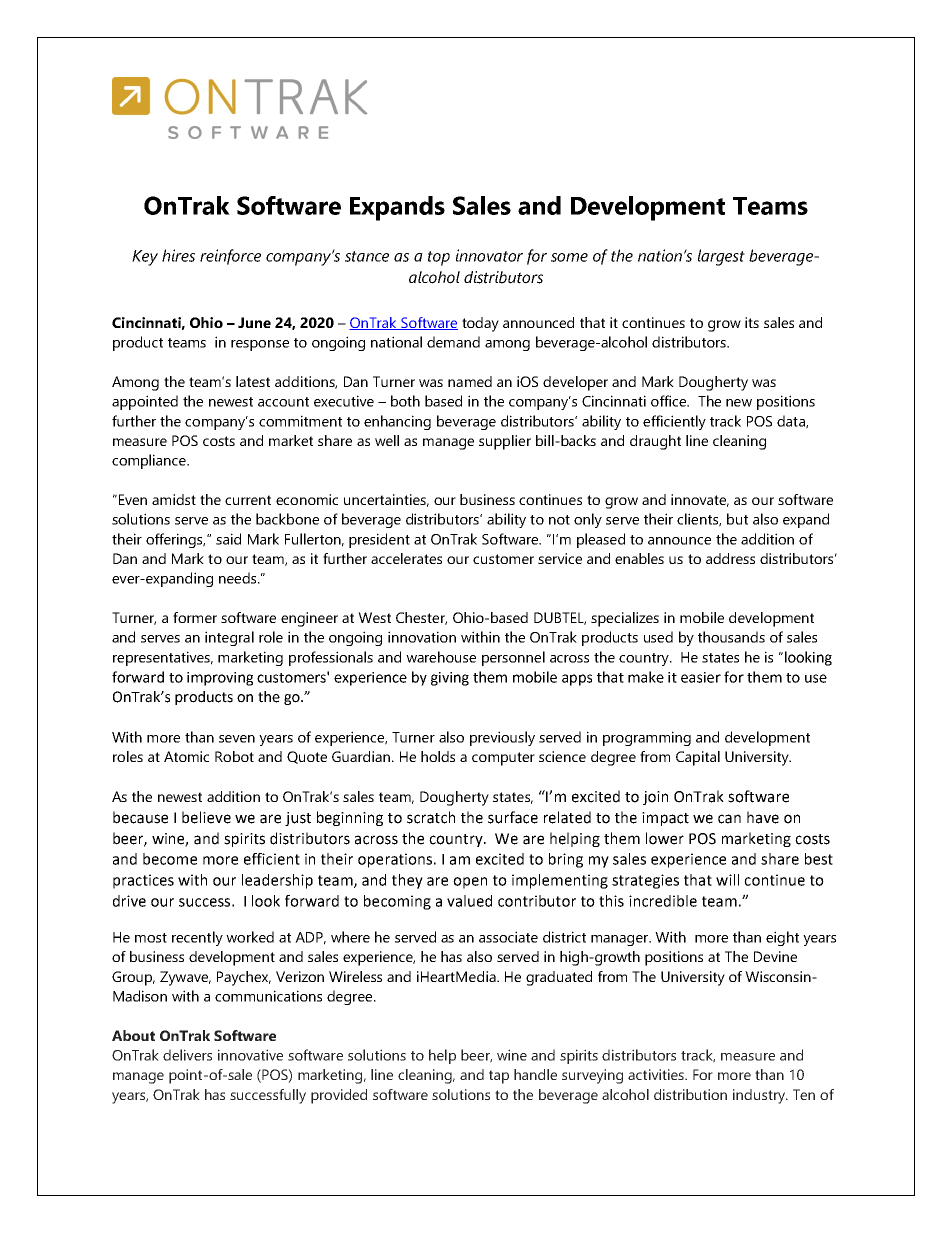  I want to click on innovator, so click(489, 255).
